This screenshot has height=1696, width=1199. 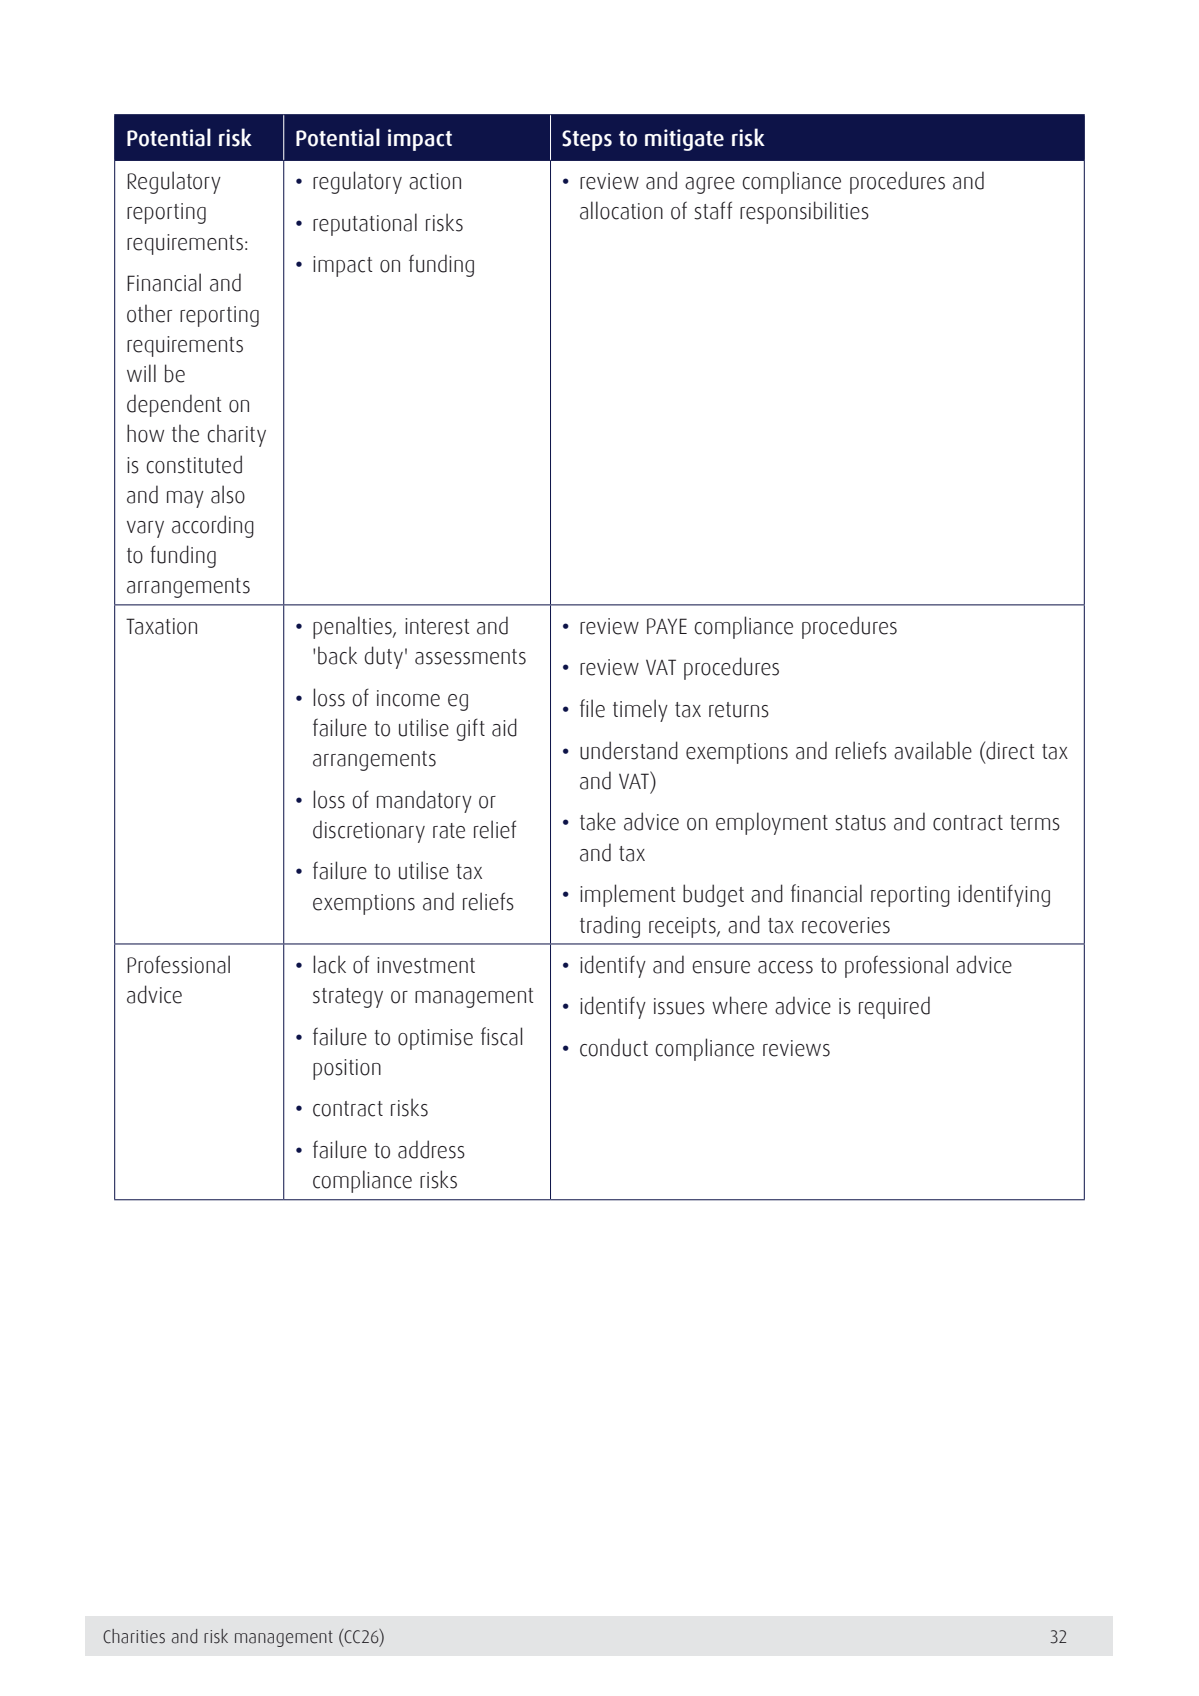 I want to click on responsibilities, so click(x=804, y=212).
